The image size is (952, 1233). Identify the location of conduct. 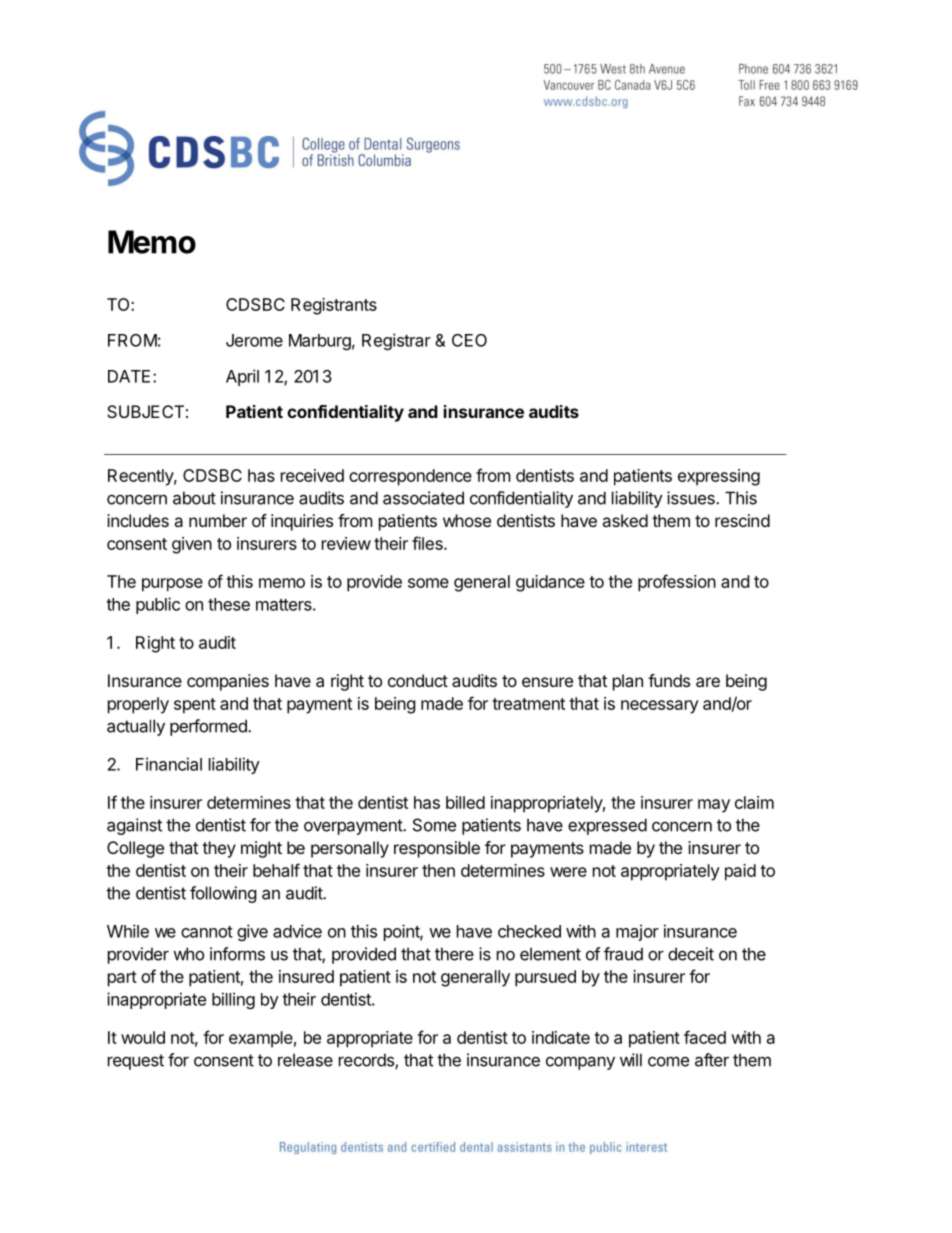
(418, 680).
